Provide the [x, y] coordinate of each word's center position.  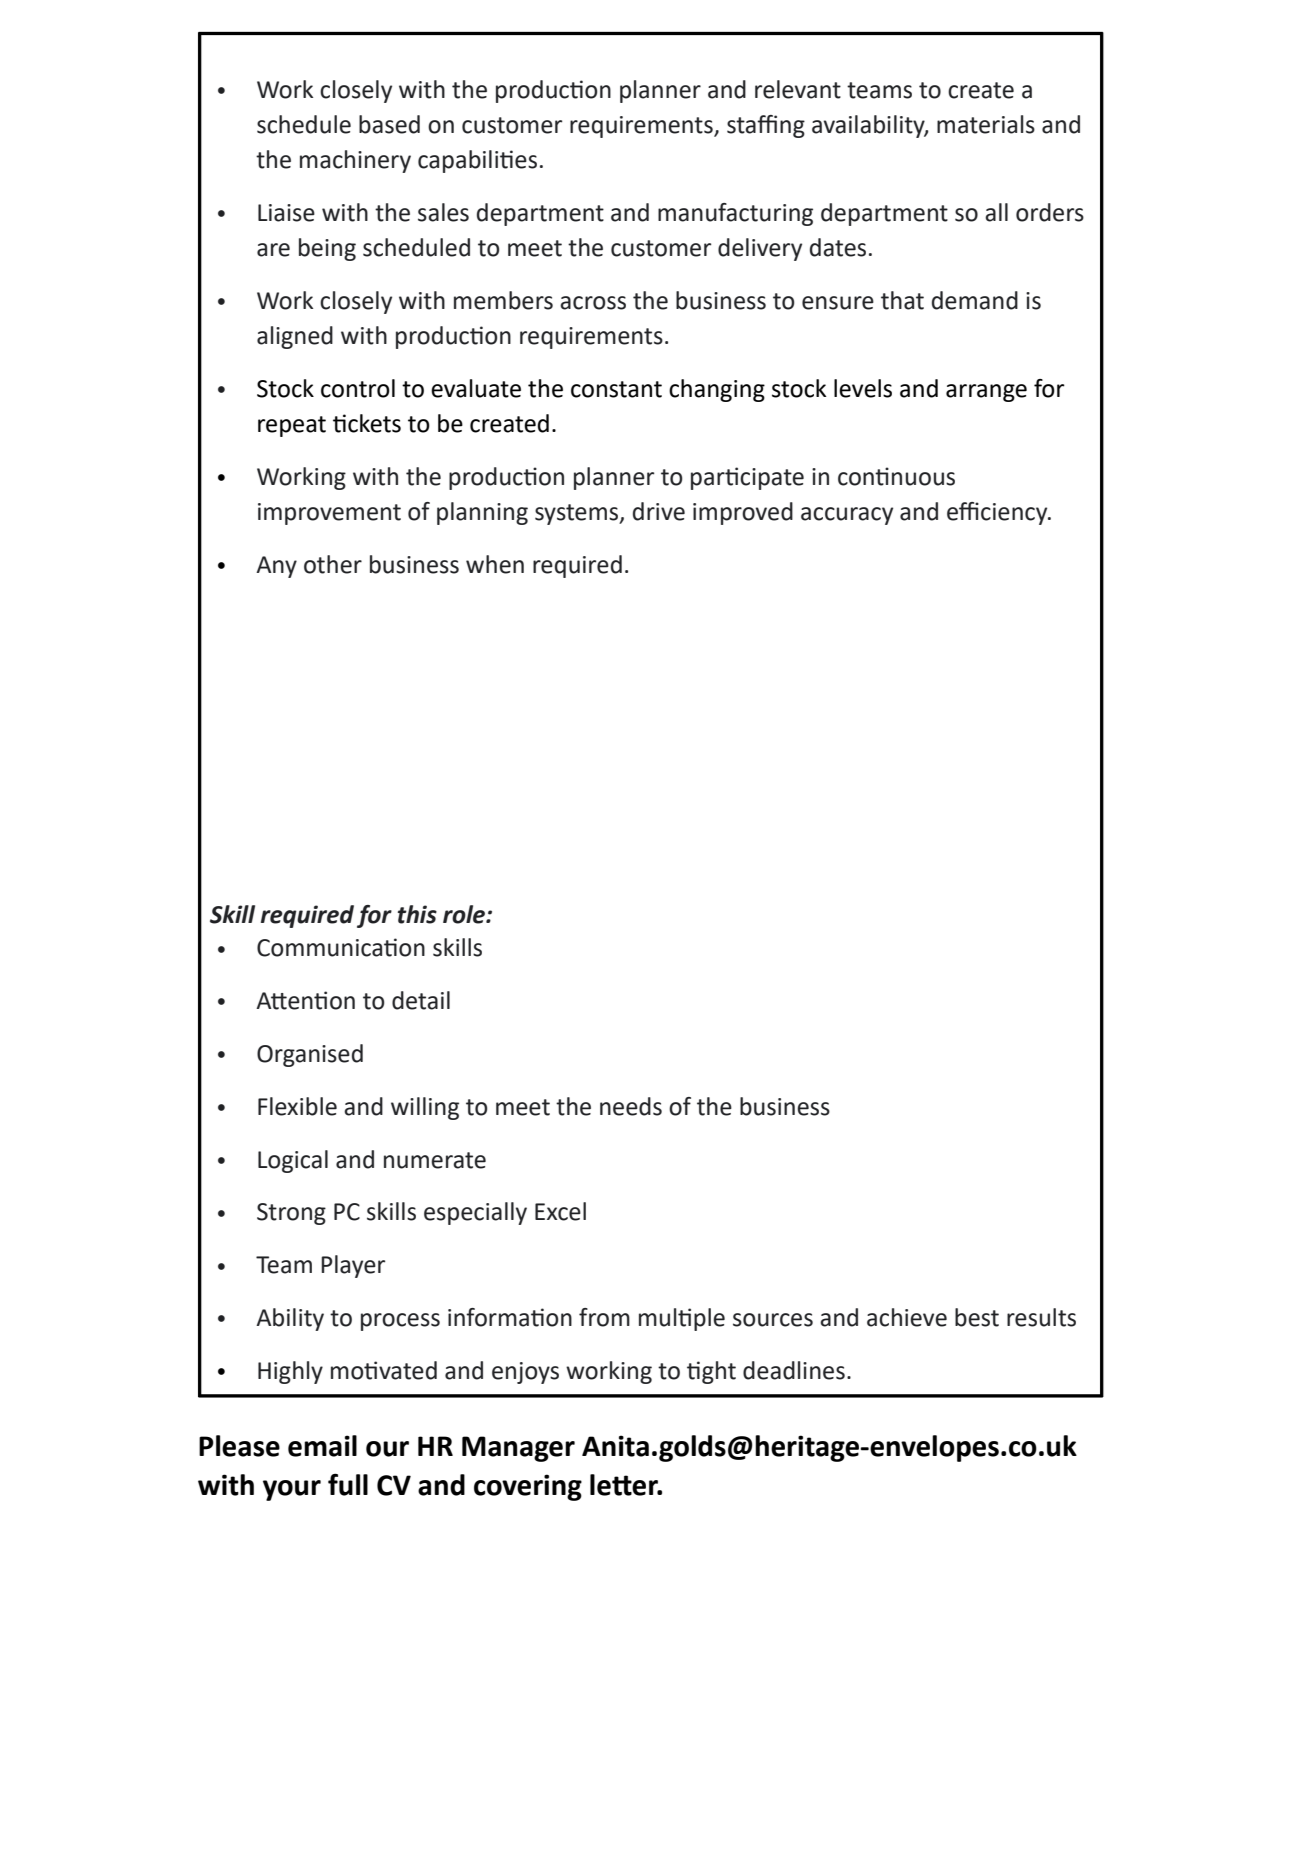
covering [528, 1487]
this [417, 914]
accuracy [847, 516]
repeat [292, 426]
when [495, 564]
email [322, 1446]
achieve [907, 1317]
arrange [986, 393]
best [977, 1317]
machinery [355, 161]
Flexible [297, 1106]
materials [986, 124]
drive [659, 511]
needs [631, 1106]
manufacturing [735, 214]
